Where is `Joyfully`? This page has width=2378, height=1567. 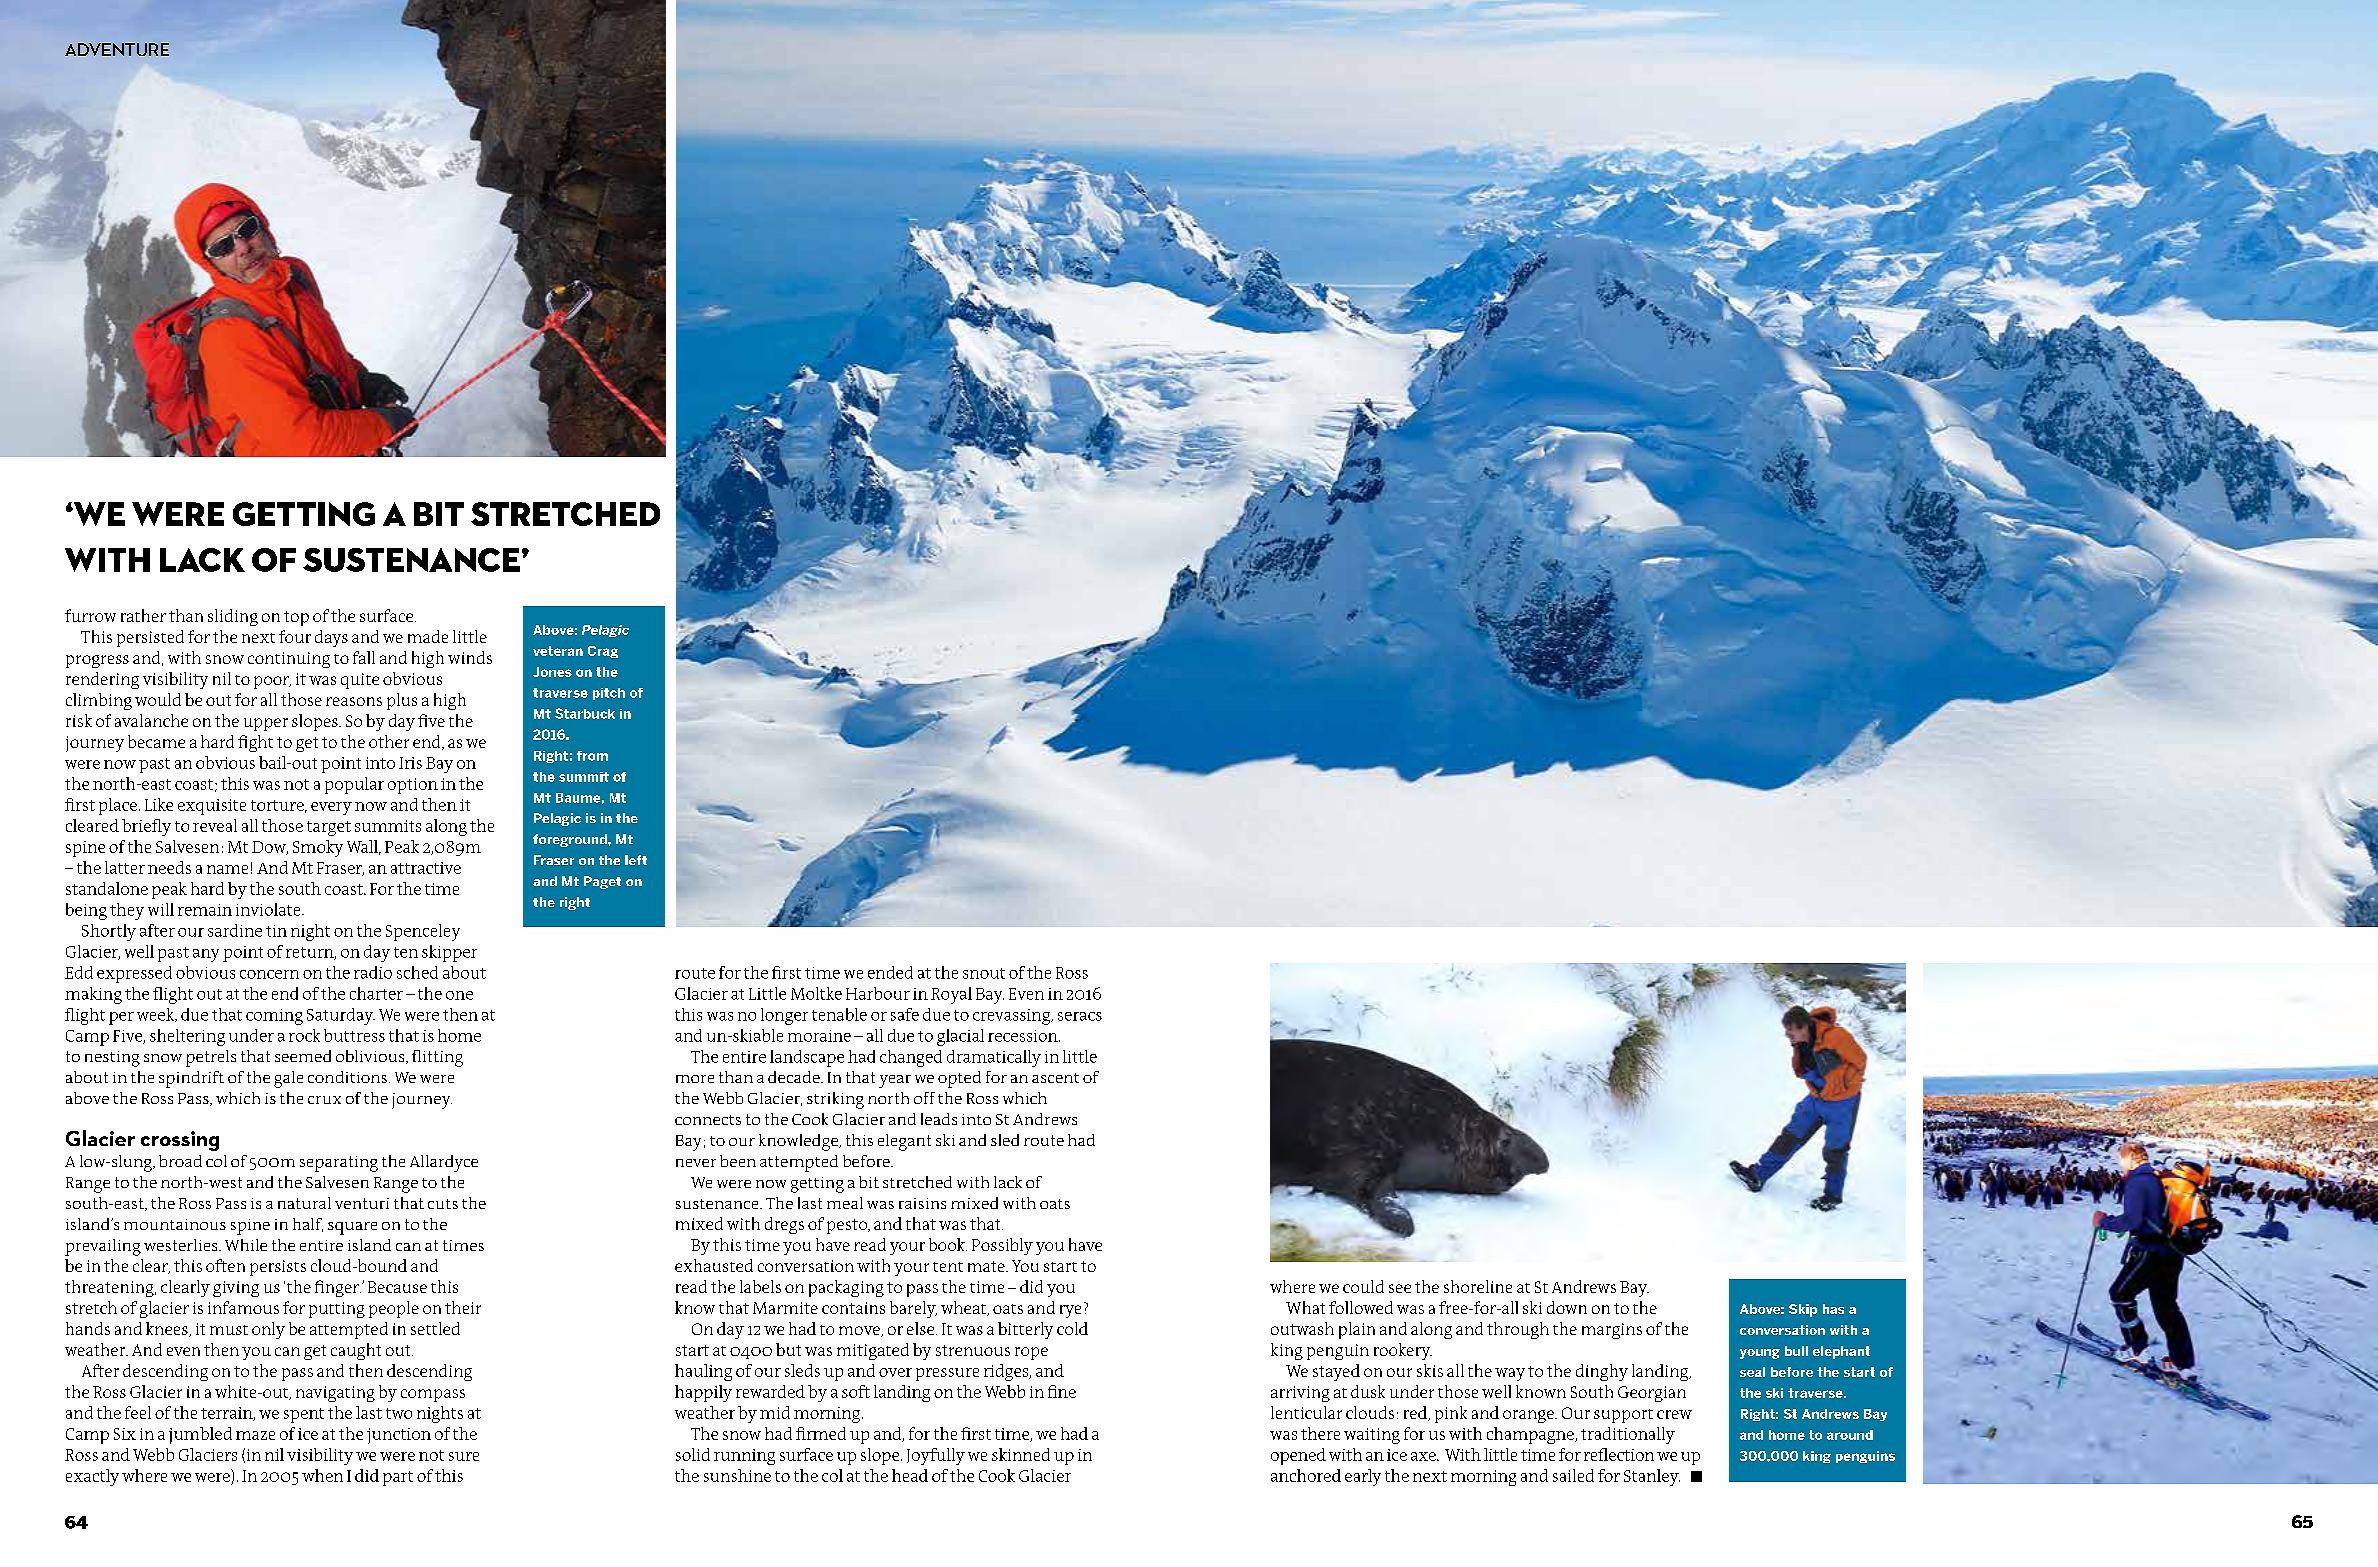
Joyfully is located at coordinates (936, 1456).
